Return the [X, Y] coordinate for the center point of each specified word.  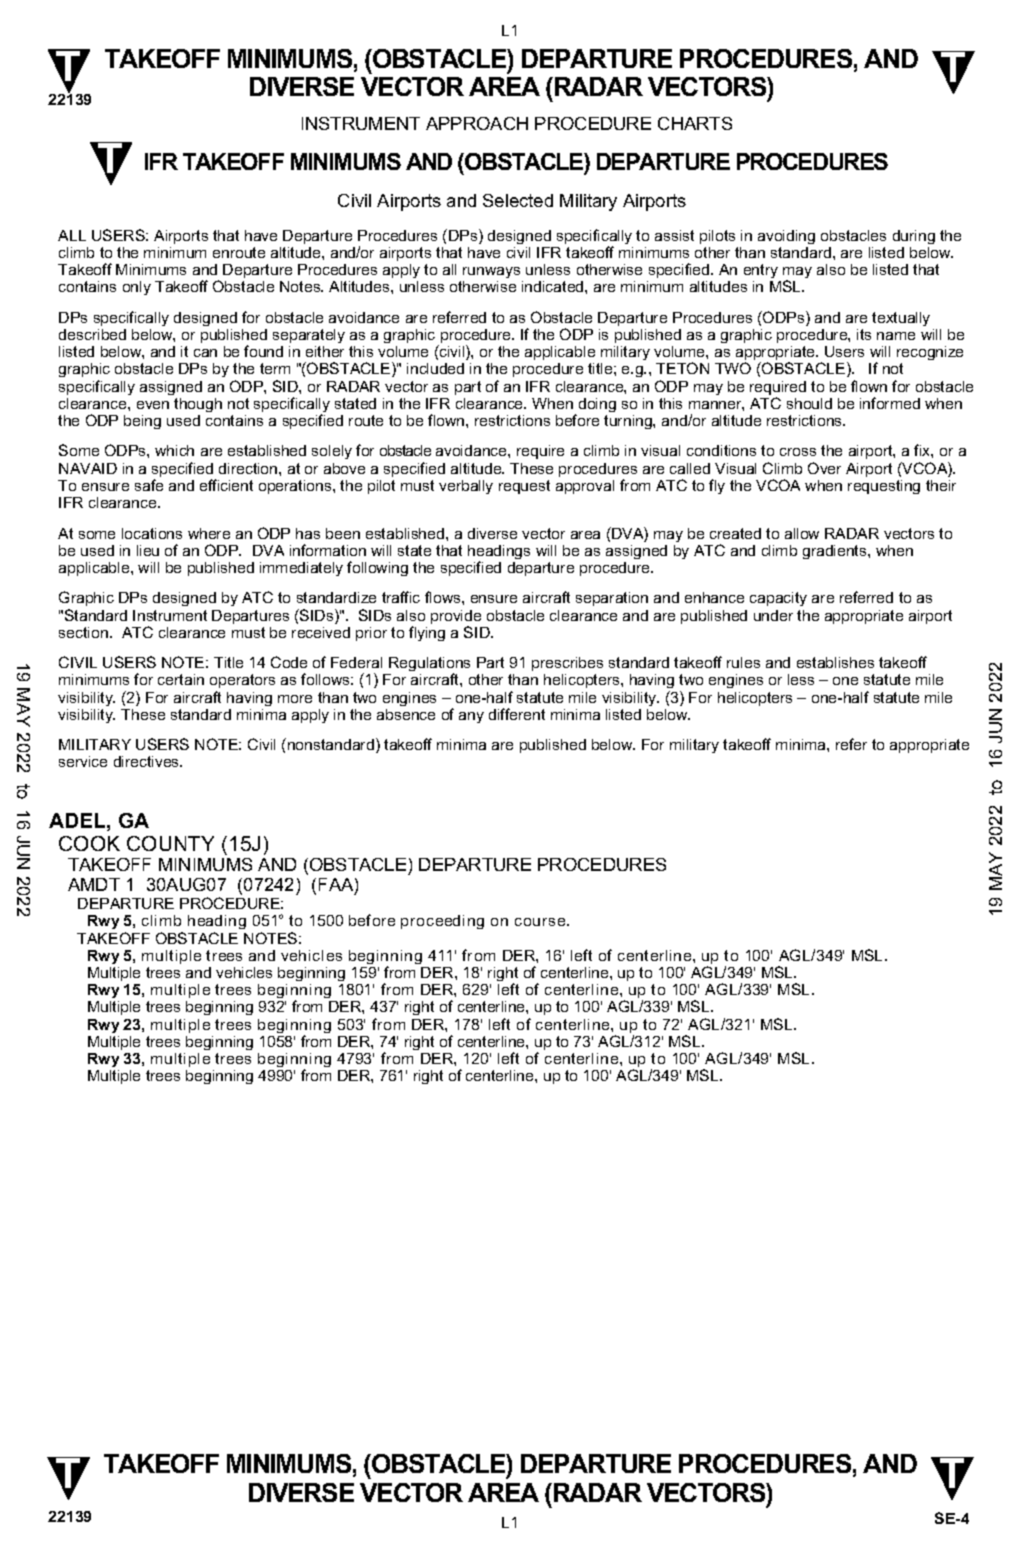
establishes [835, 662]
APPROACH [477, 123]
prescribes [567, 664]
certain [181, 679]
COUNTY [170, 843]
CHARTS [695, 123]
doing [597, 405]
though [198, 405]
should [809, 403]
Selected [518, 200]
